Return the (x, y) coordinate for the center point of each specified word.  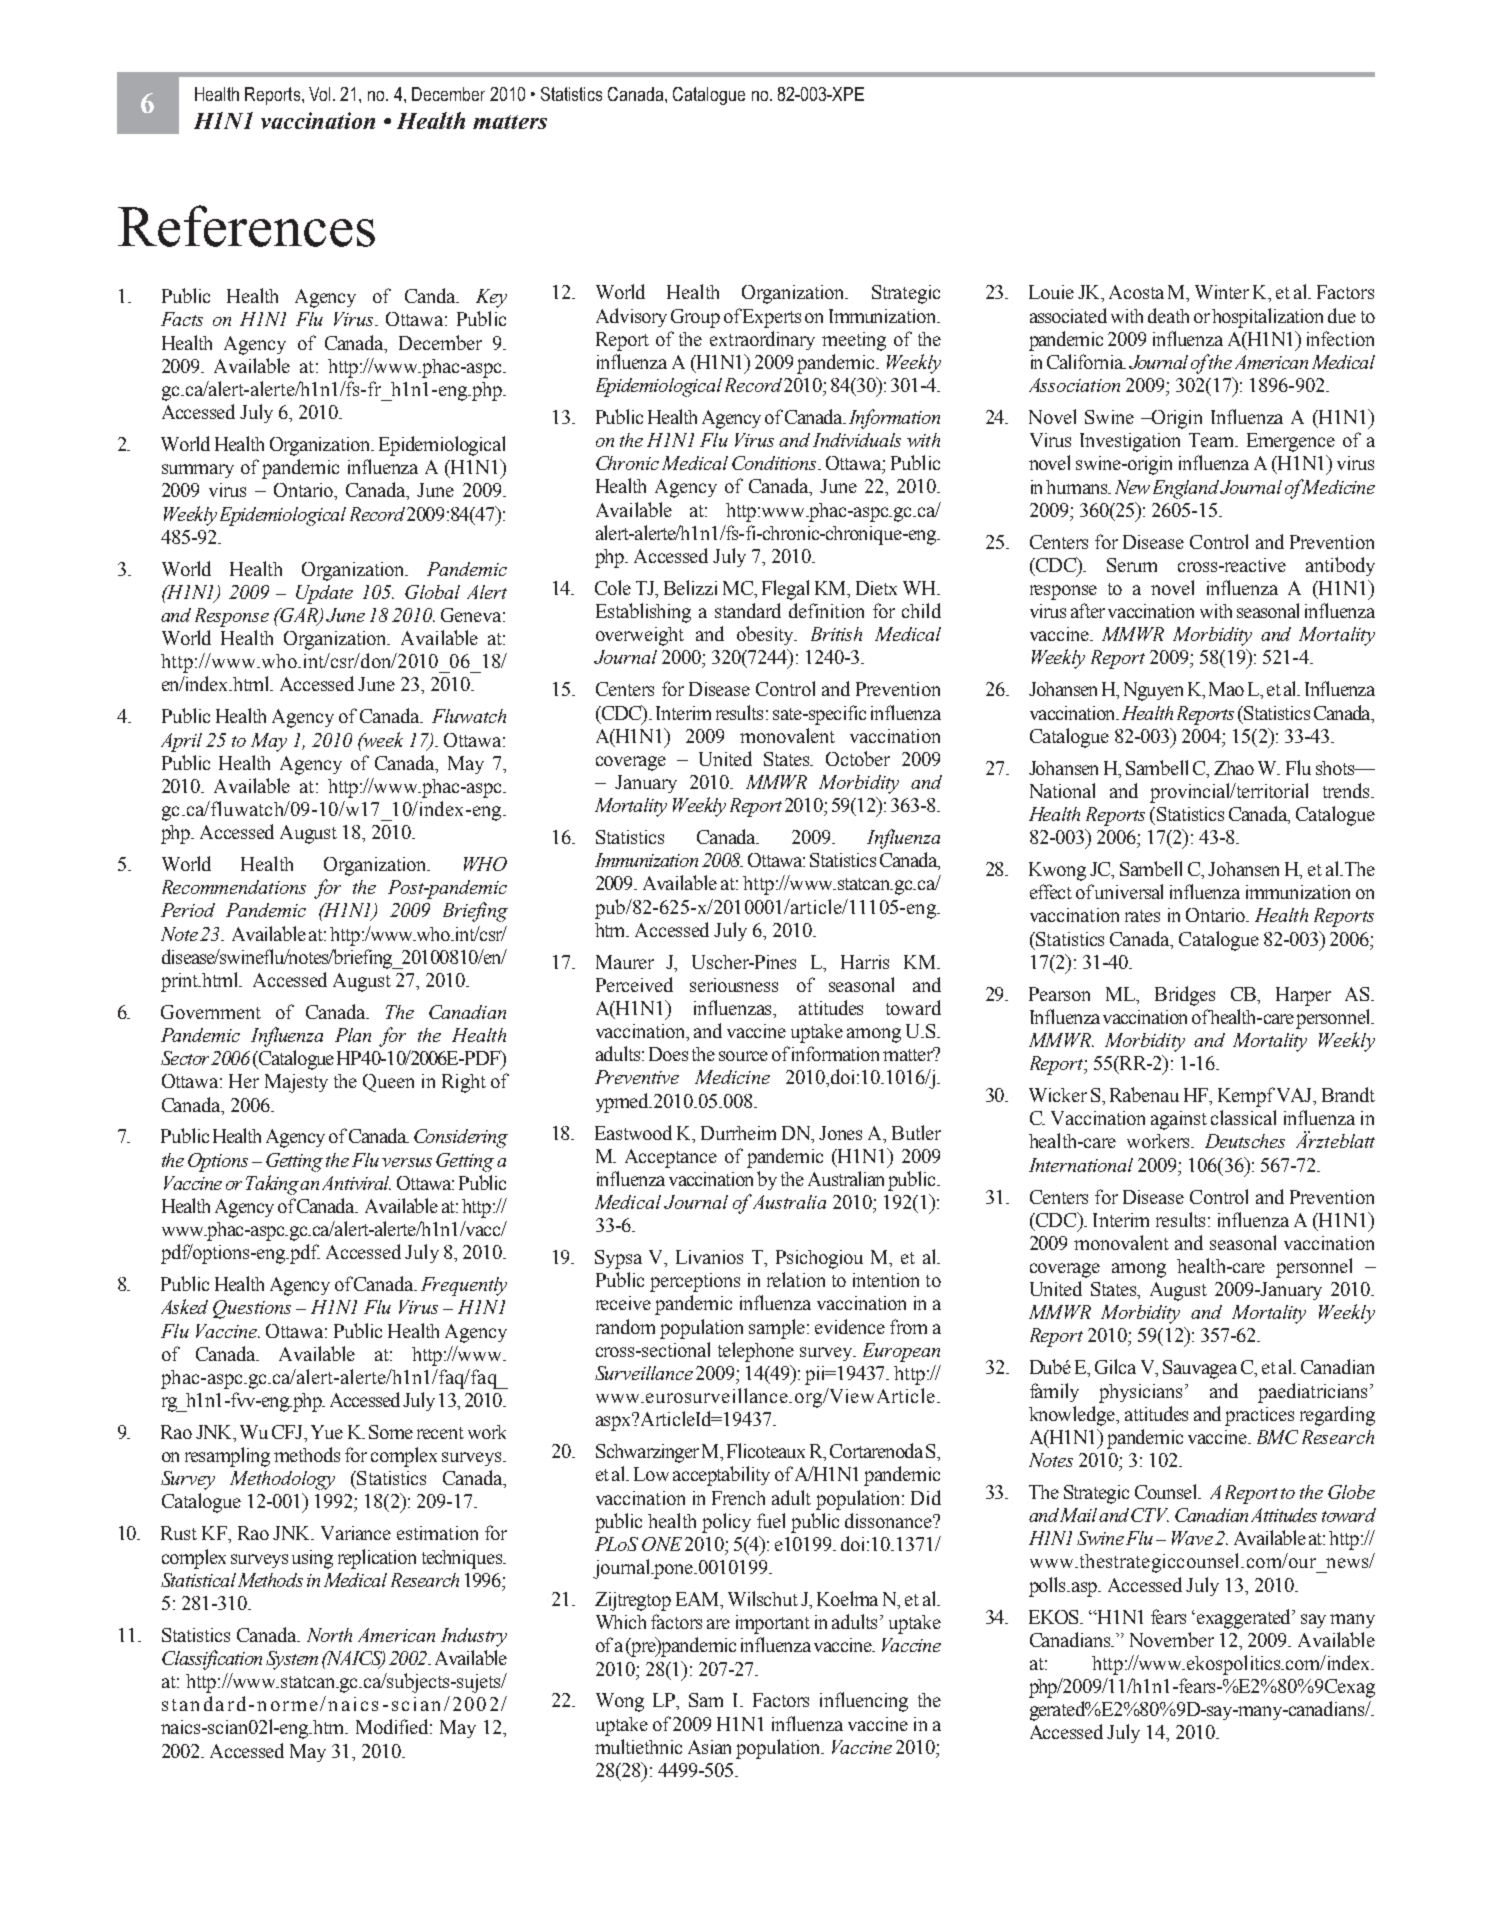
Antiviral (356, 1183)
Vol (319, 94)
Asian (709, 1747)
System (292, 1660)
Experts (772, 318)
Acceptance (671, 1158)
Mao (1226, 689)
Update (324, 594)
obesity (766, 635)
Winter (1222, 292)
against (1179, 1120)
